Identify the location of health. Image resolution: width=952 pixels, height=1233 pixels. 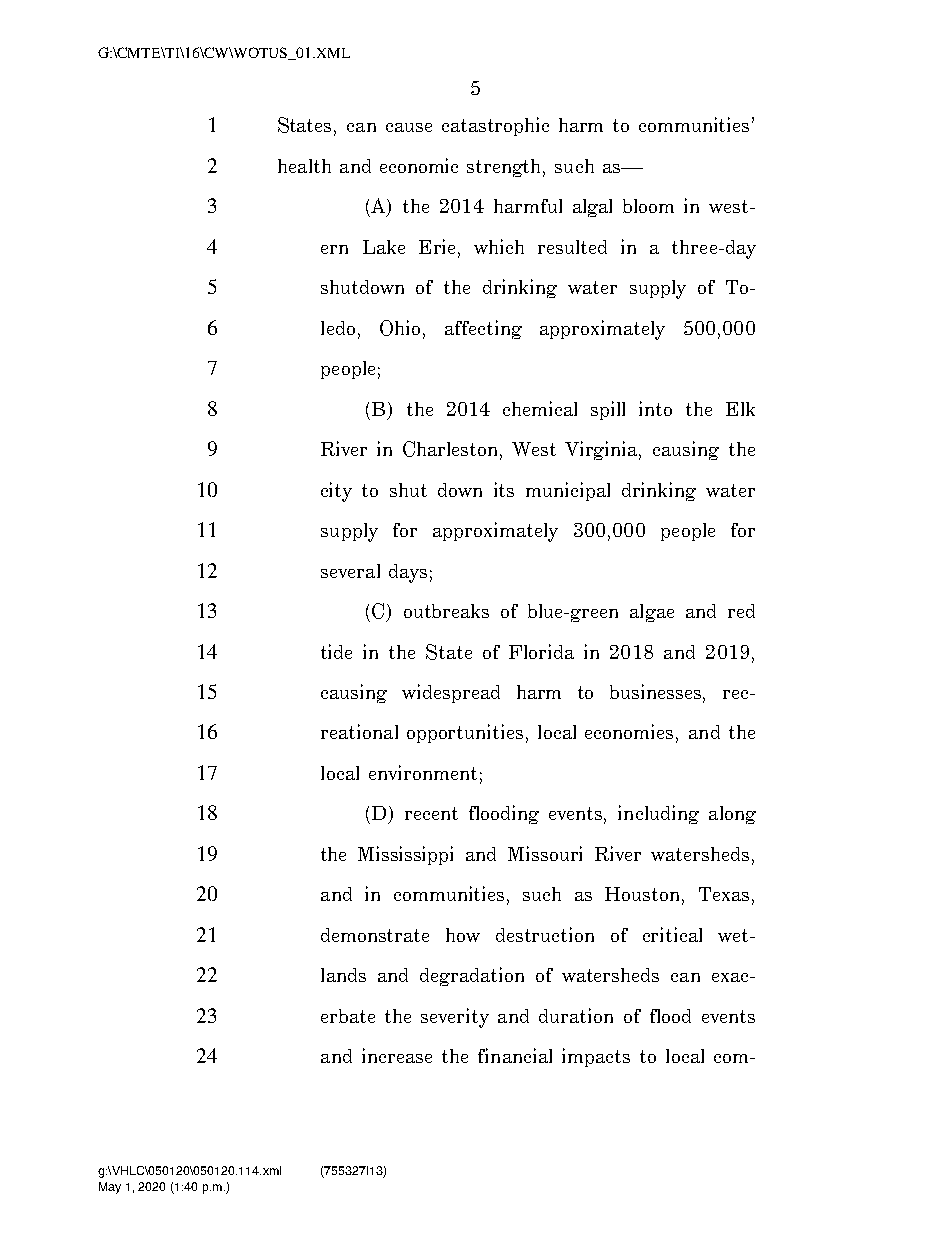
(304, 166).
